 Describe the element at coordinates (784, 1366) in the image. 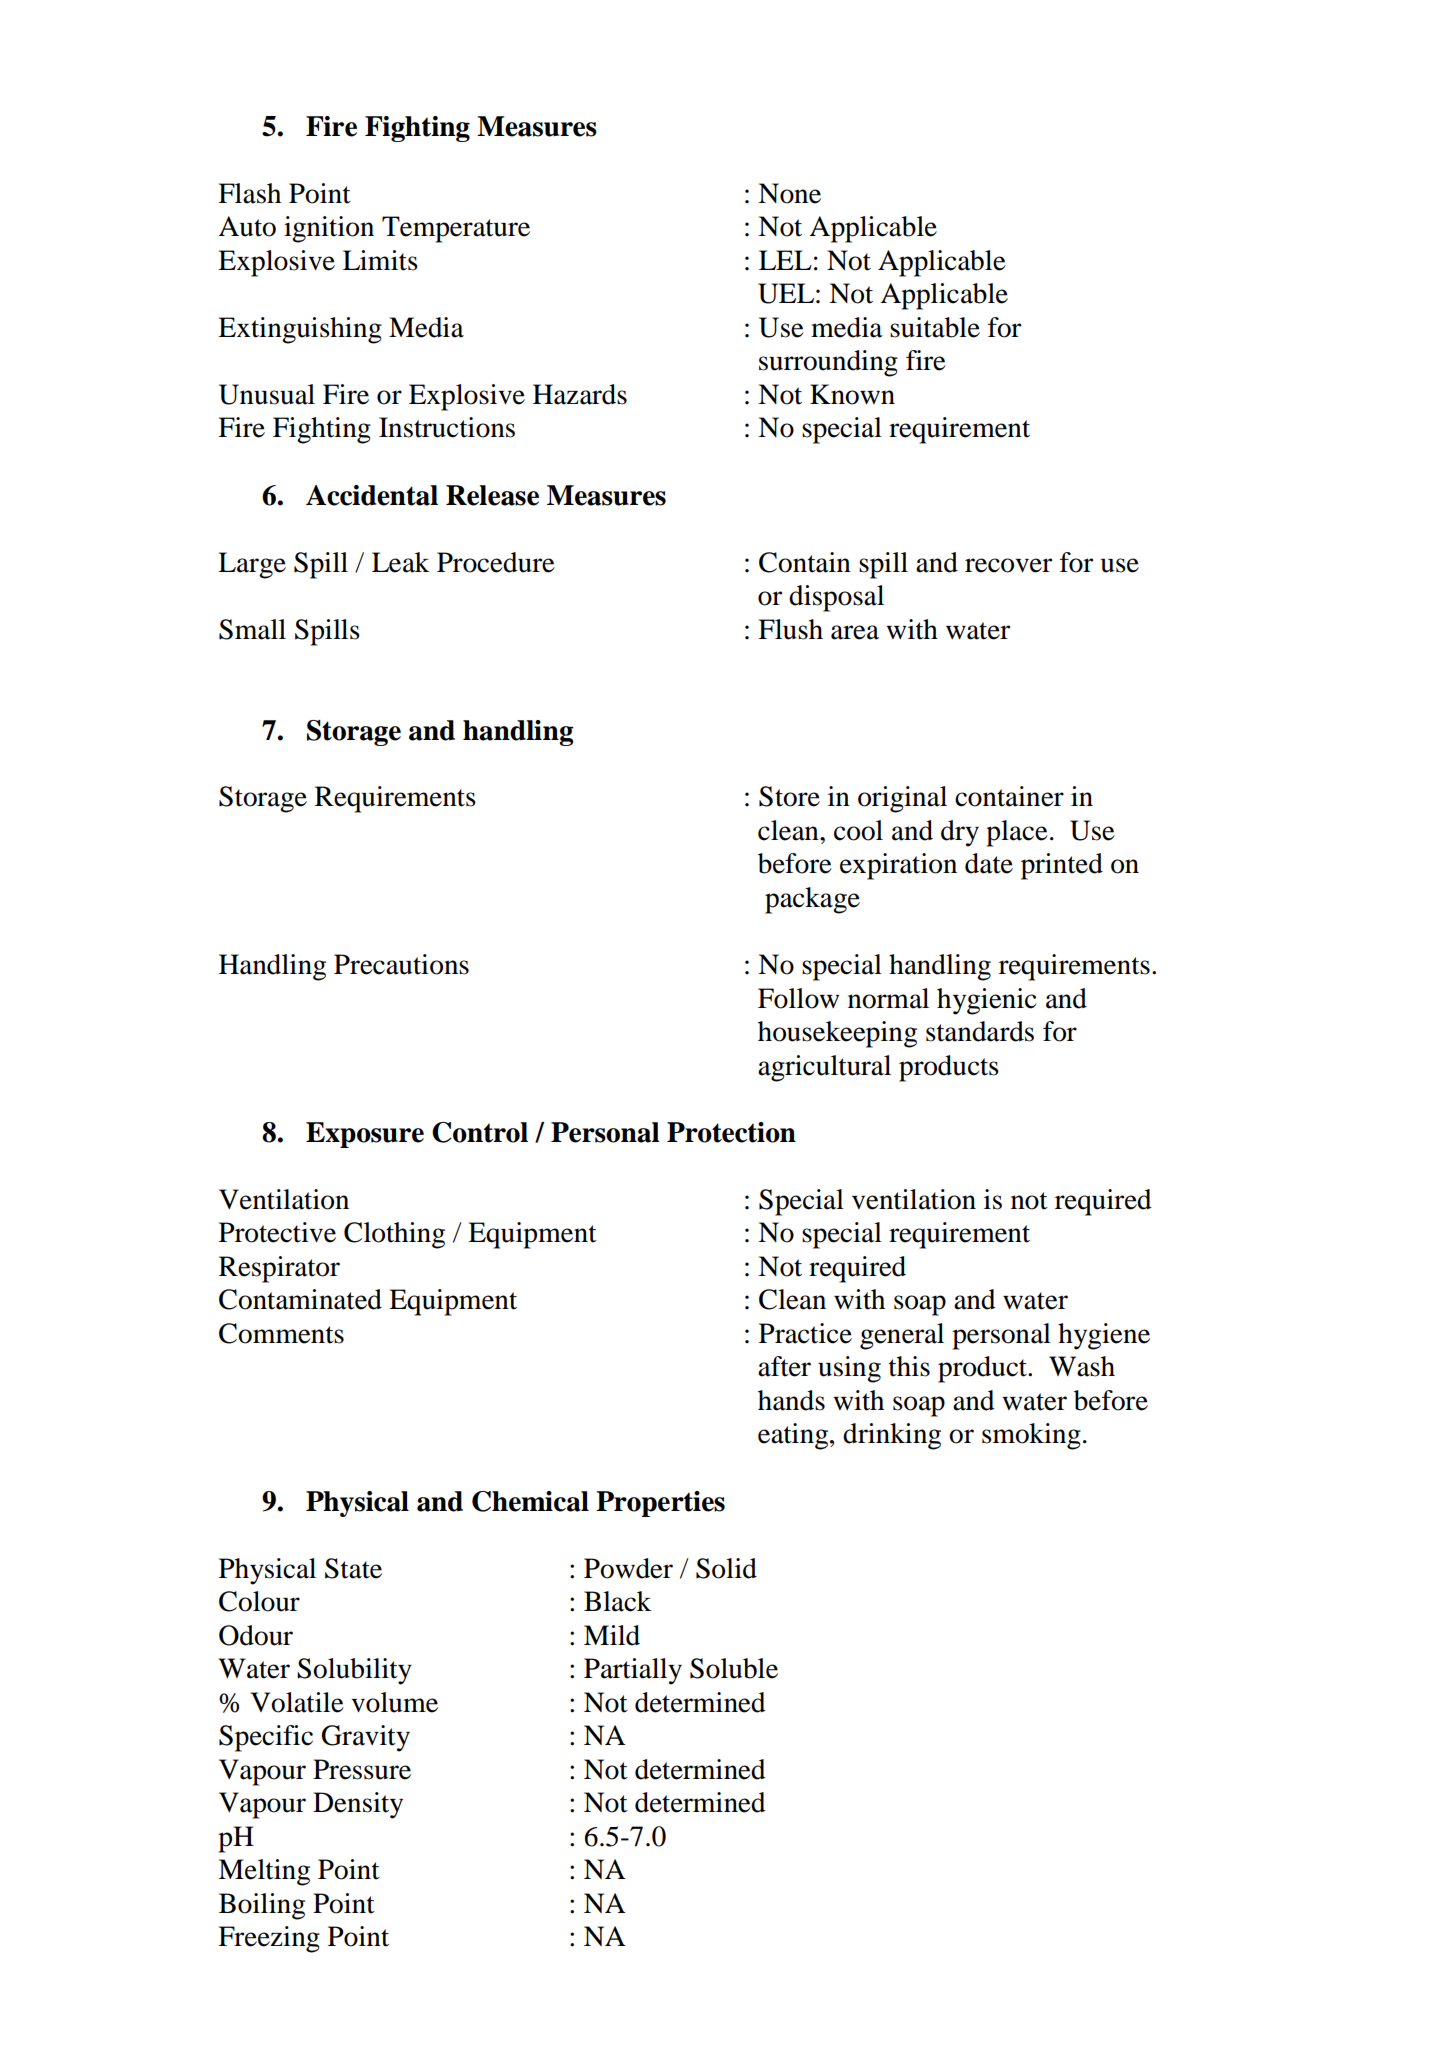

I see `after` at that location.
